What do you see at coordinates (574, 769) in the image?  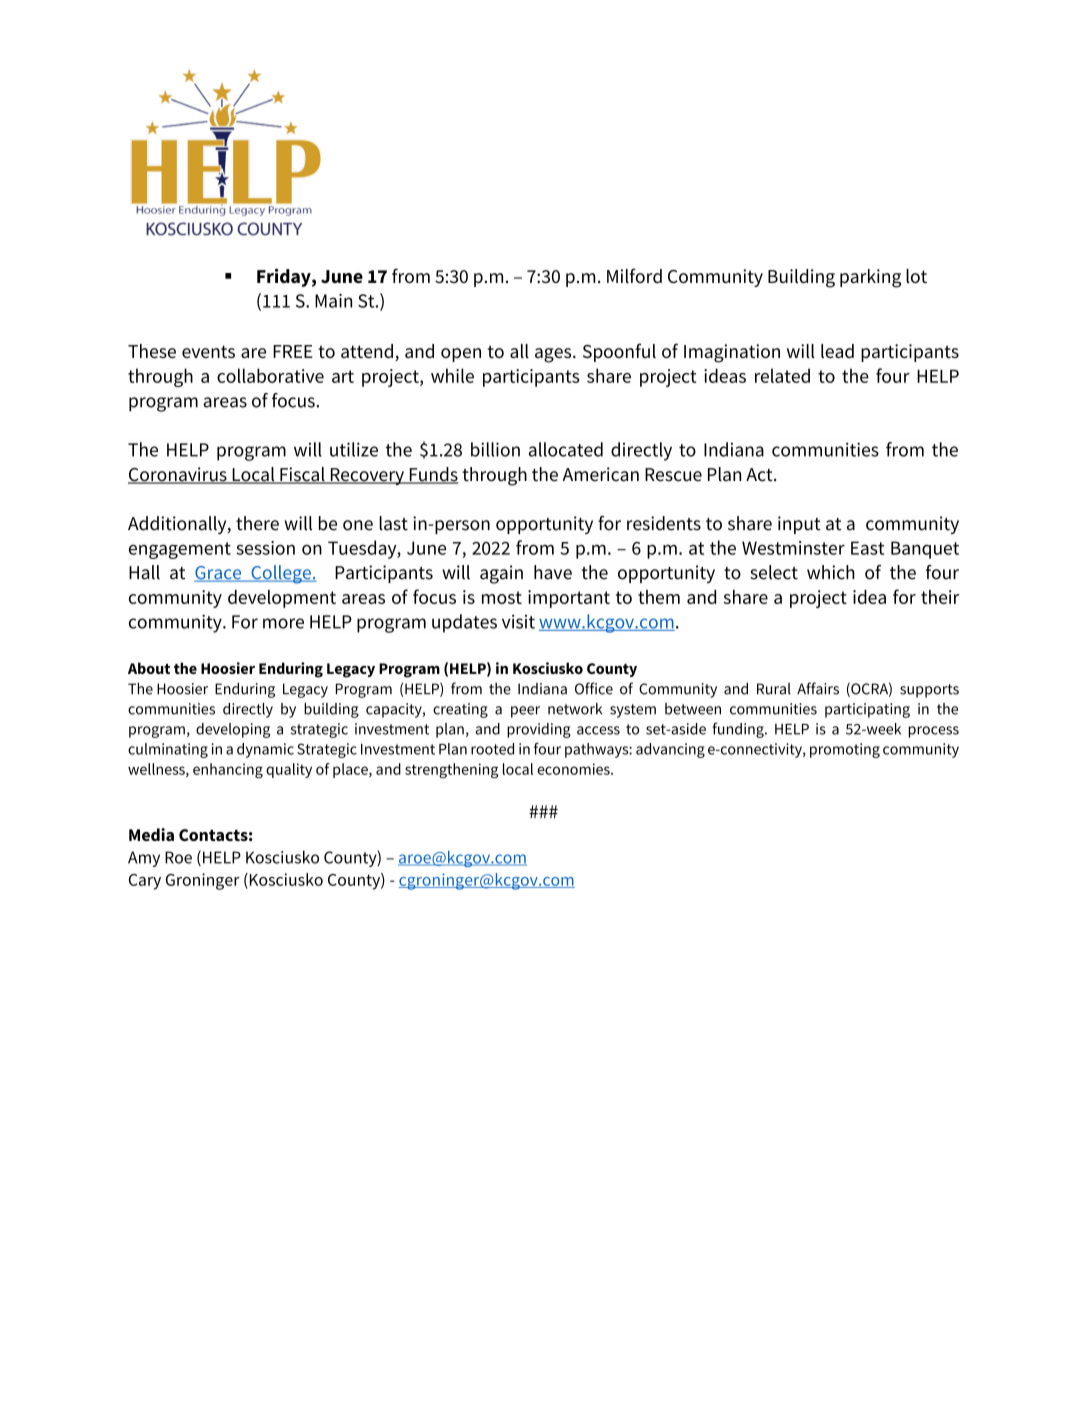 I see `economies` at bounding box center [574, 769].
